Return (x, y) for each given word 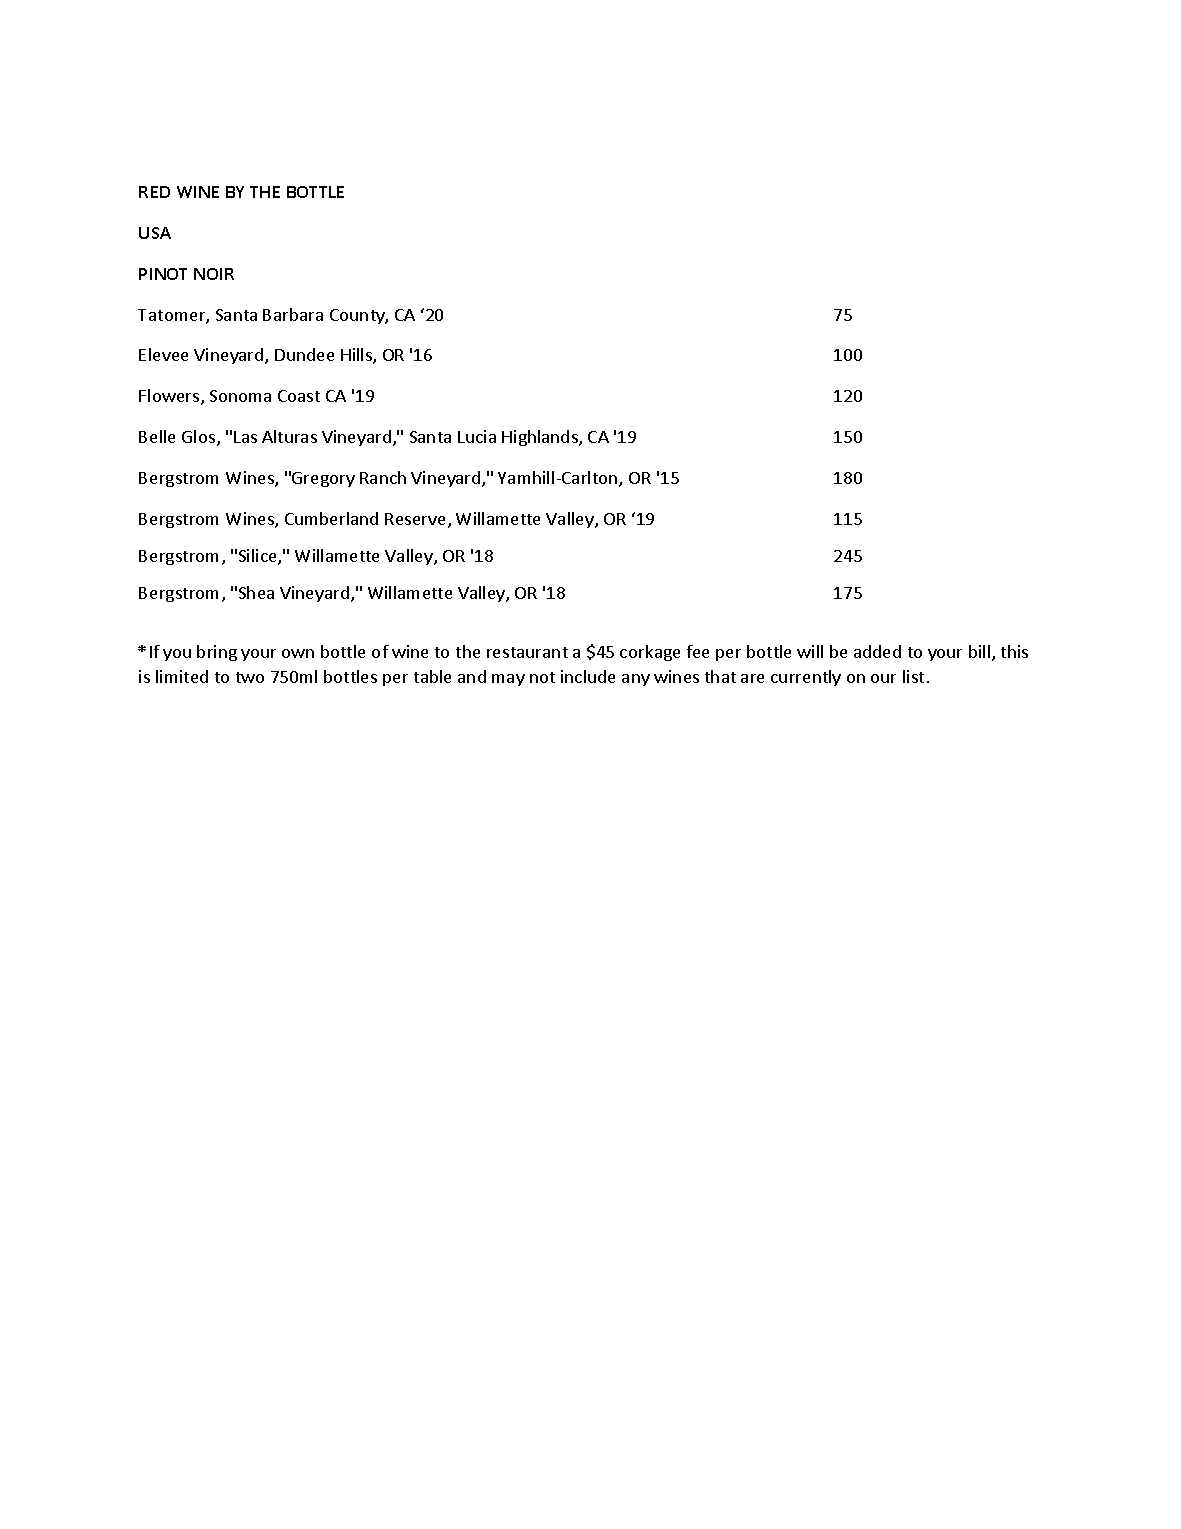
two (250, 677)
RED (154, 192)
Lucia (477, 436)
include (588, 676)
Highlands (541, 438)
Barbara (293, 314)
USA (155, 233)
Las (245, 437)
